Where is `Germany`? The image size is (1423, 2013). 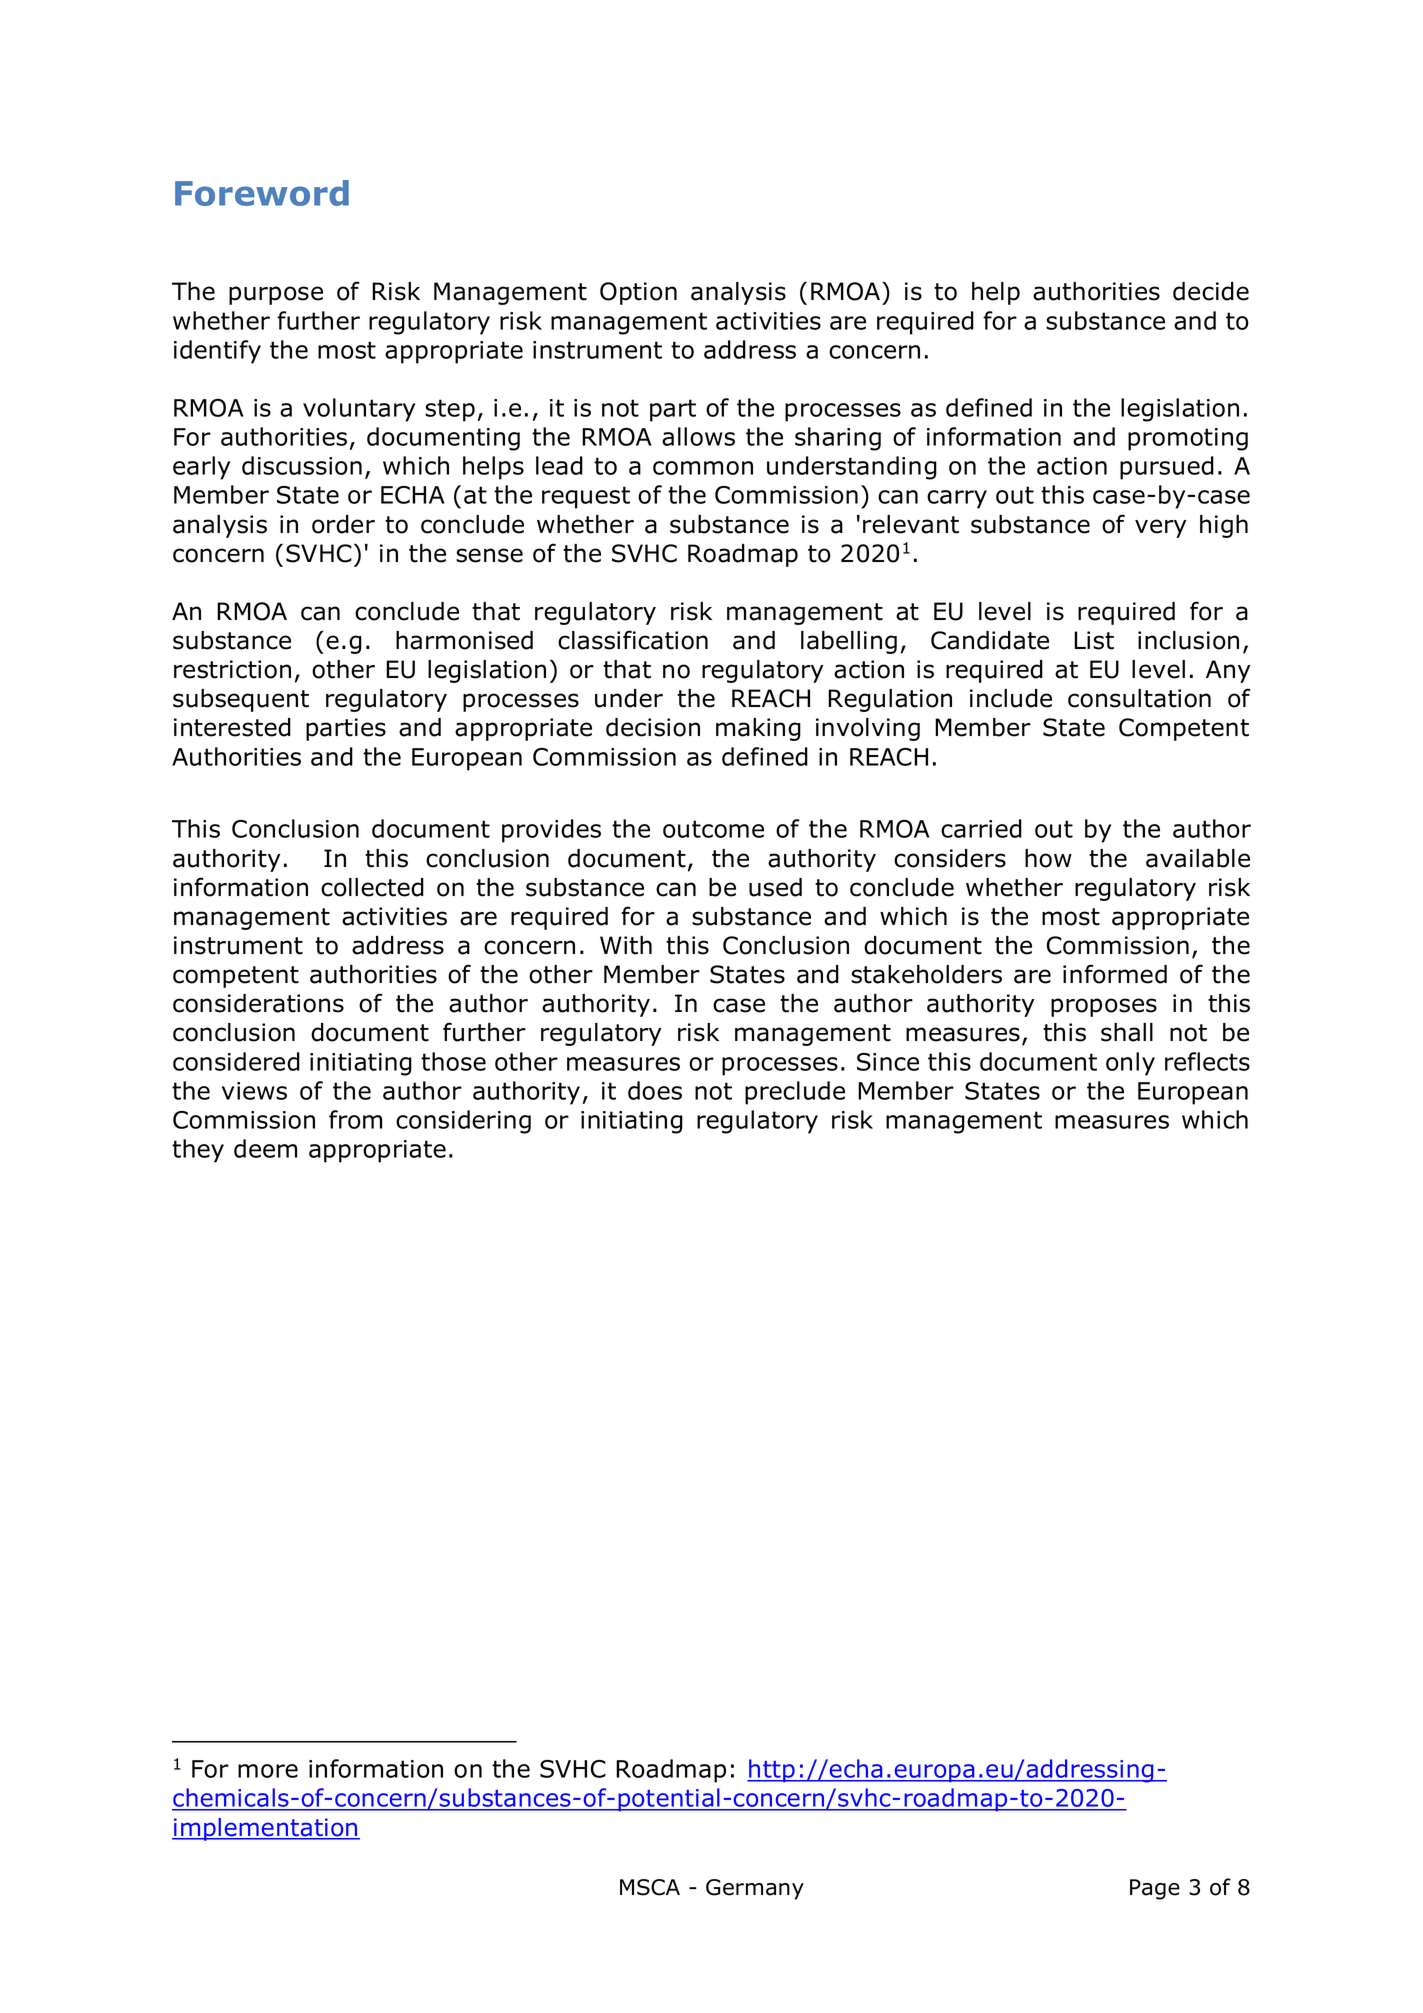
Germany is located at coordinates (755, 1889).
